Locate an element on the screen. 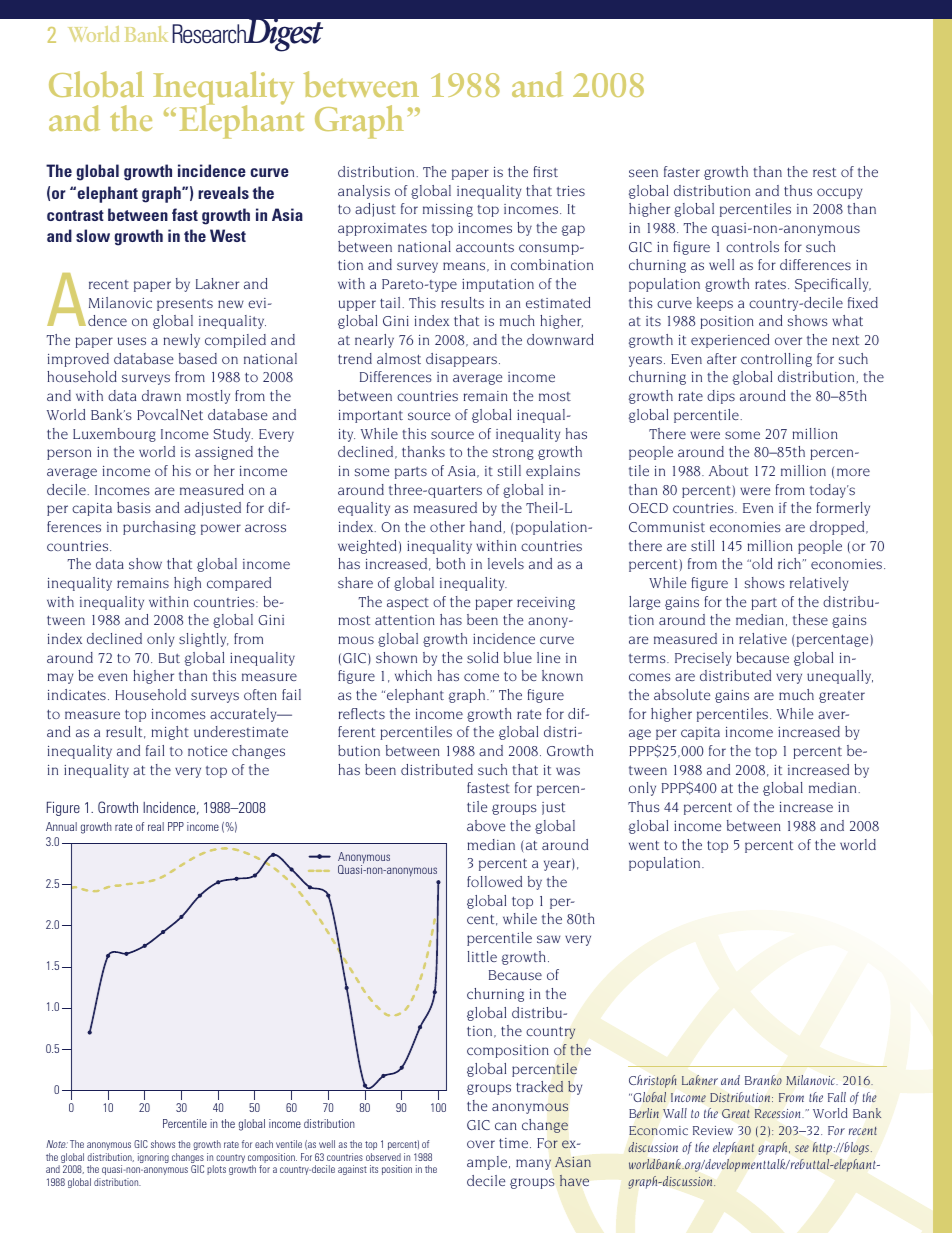  About is located at coordinates (728, 470).
